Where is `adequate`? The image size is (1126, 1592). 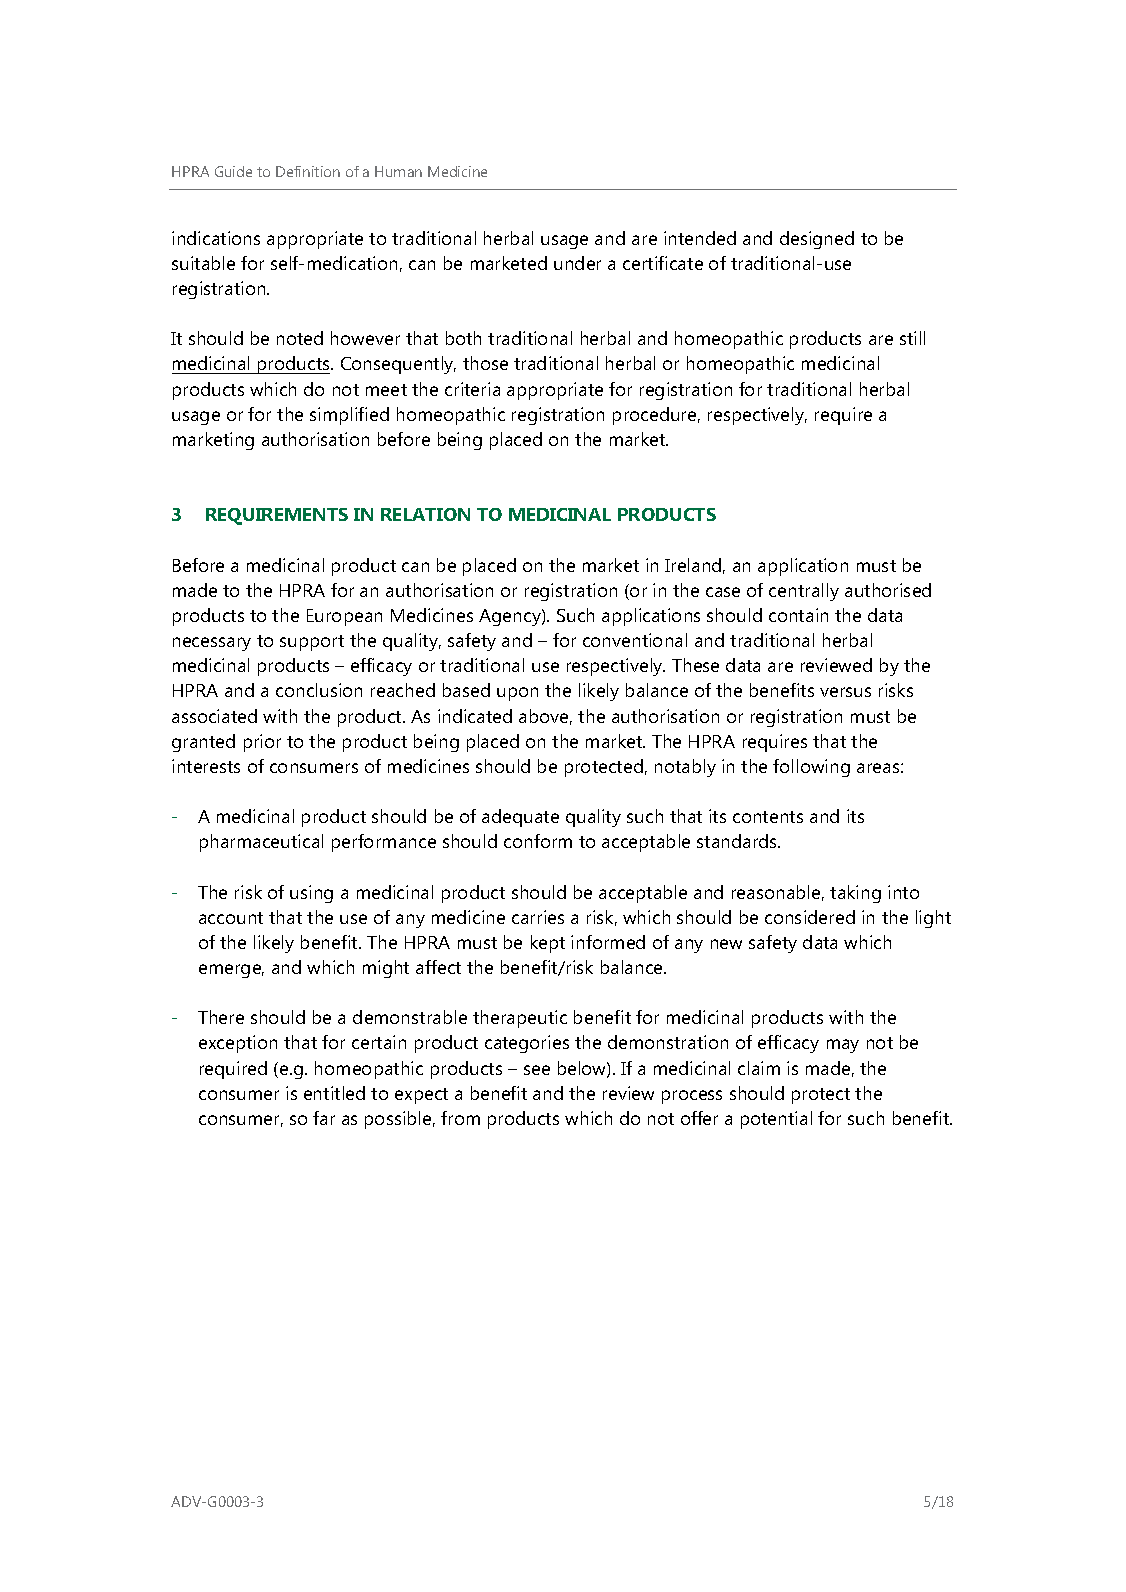 adequate is located at coordinates (520, 818).
